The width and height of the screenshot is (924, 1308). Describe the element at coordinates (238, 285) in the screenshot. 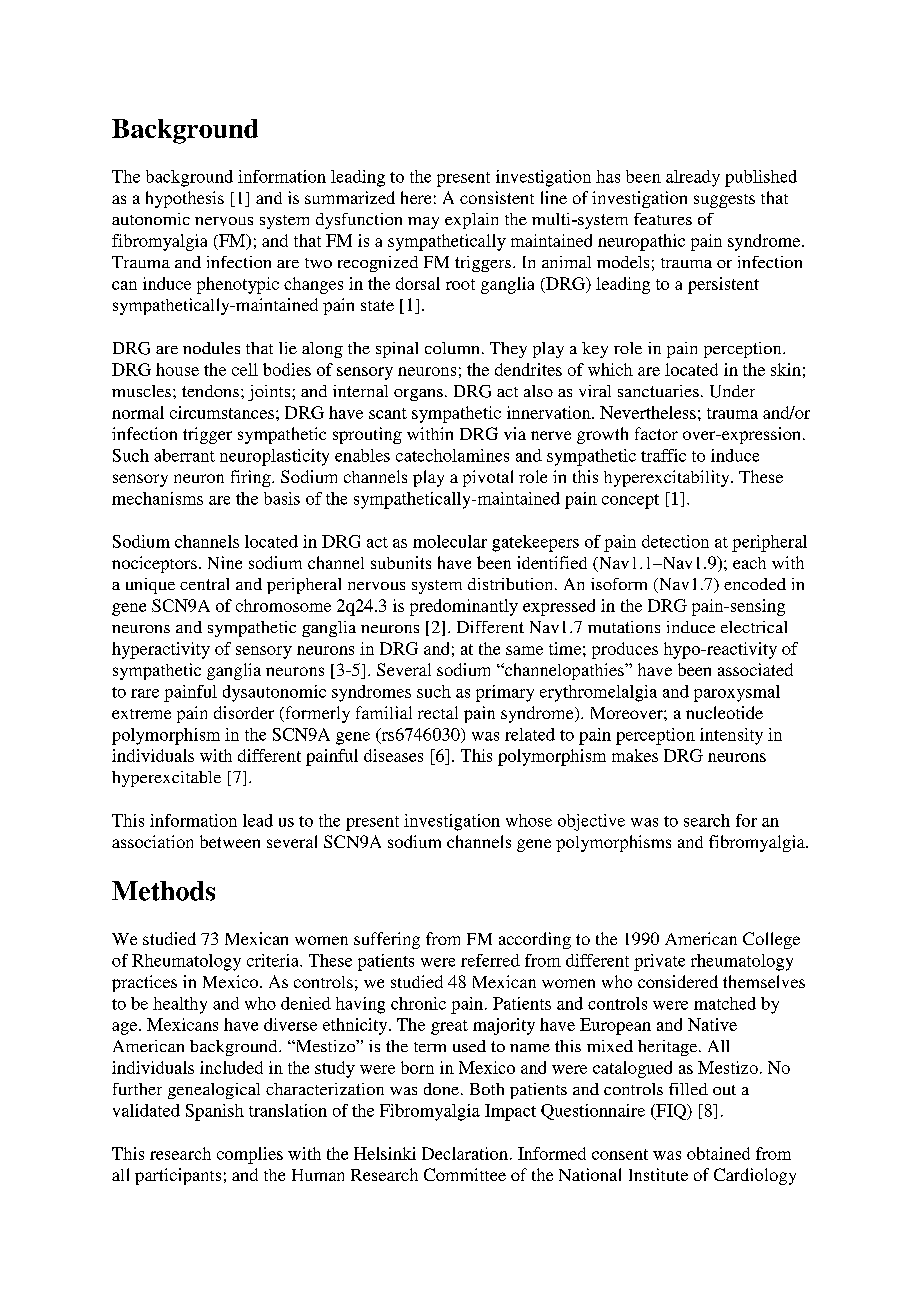

I see `phenotypic` at that location.
